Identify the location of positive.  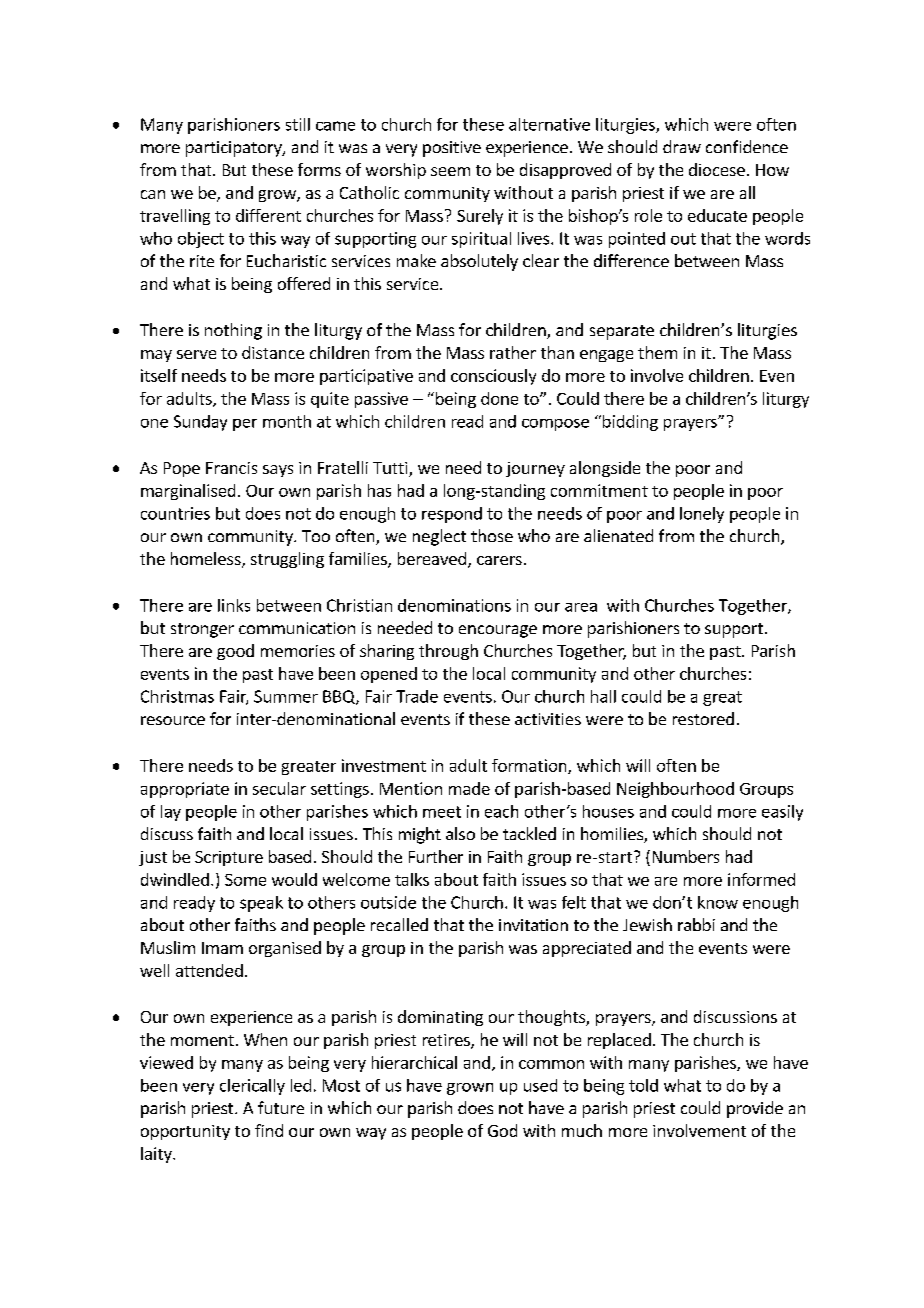
(452, 149).
